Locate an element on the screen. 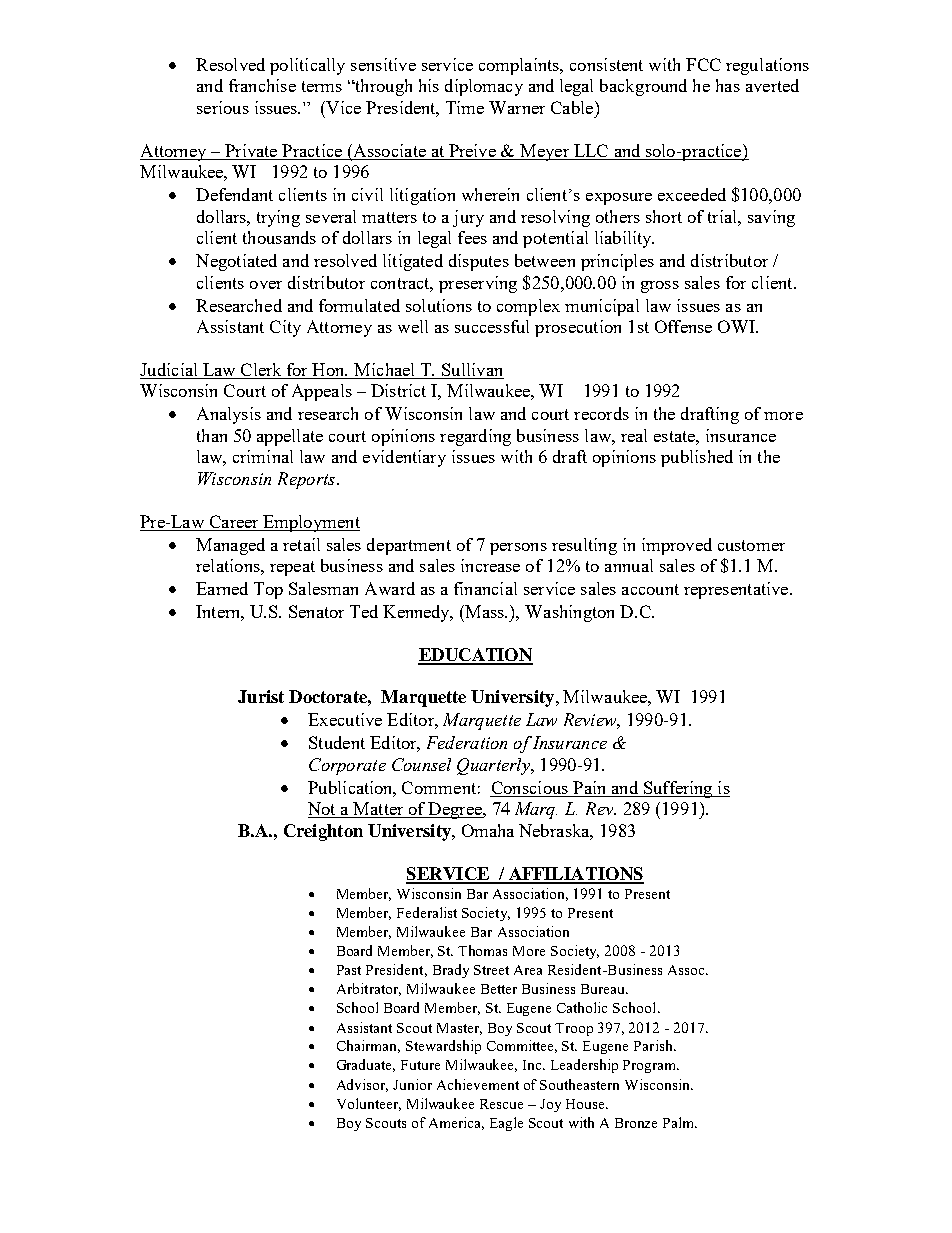  Clerk is located at coordinates (262, 371).
